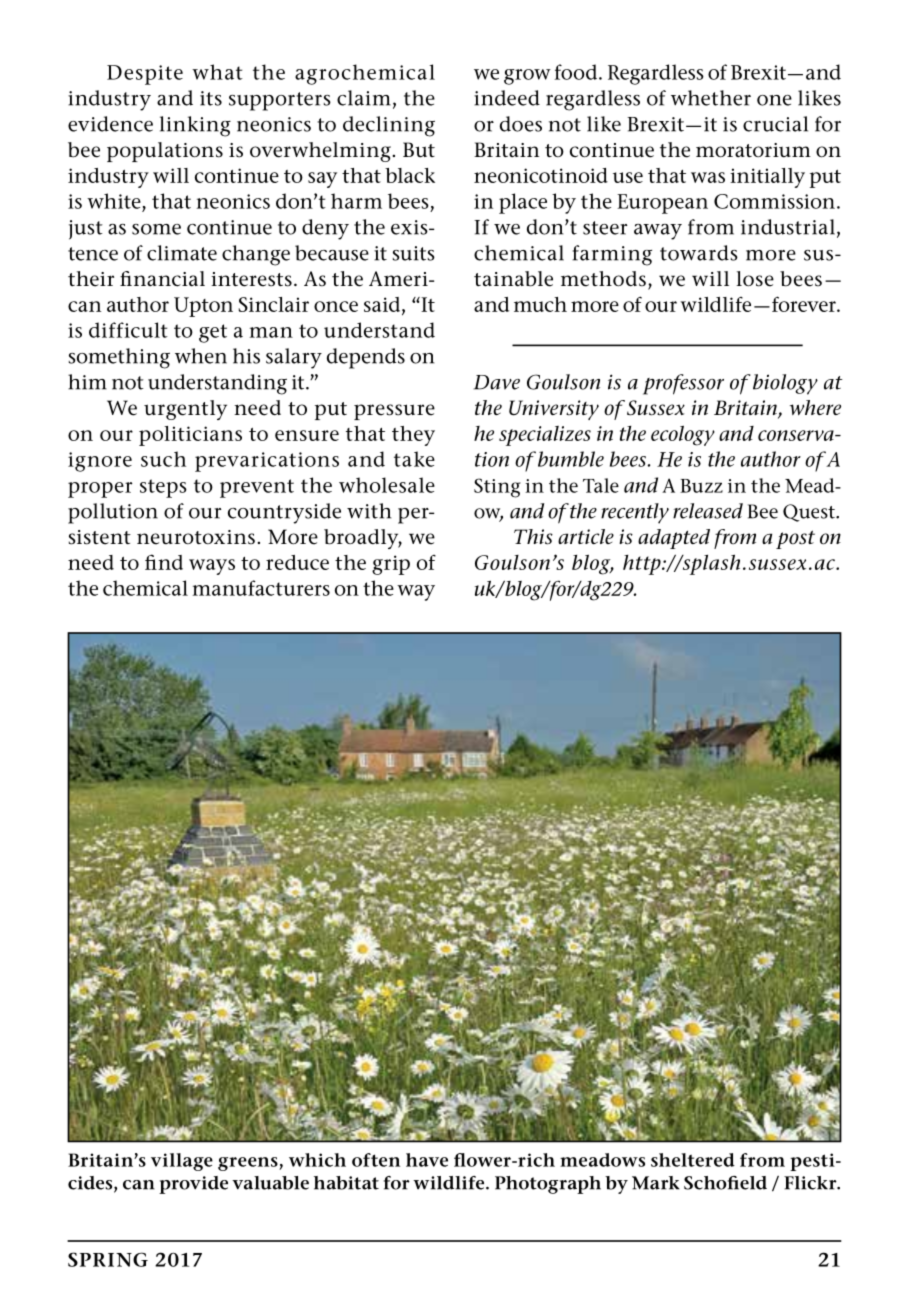 The height and width of the screenshot is (1316, 909). I want to click on sheltered, so click(693, 1160).
